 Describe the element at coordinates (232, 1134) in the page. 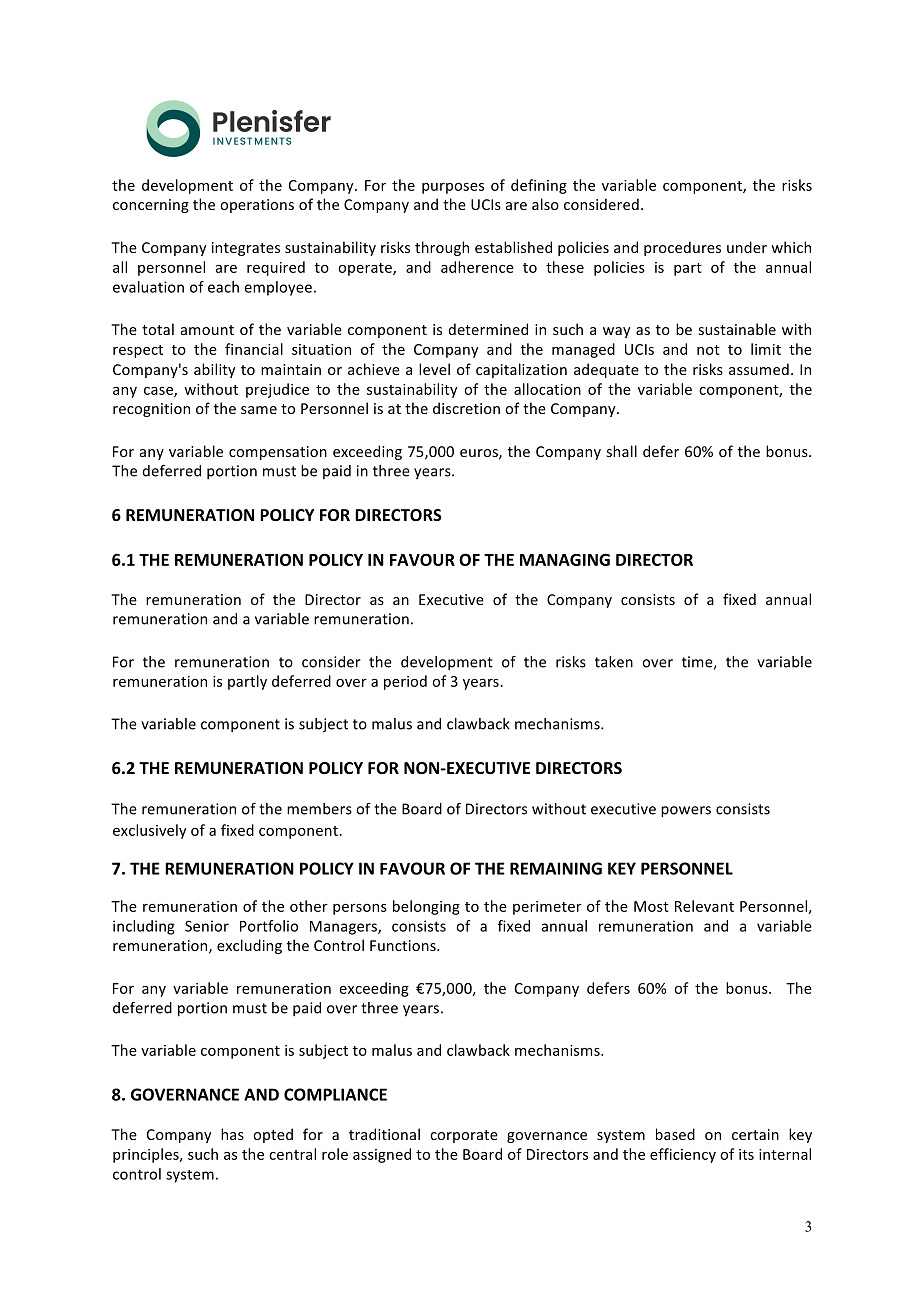

I see `has` at that location.
